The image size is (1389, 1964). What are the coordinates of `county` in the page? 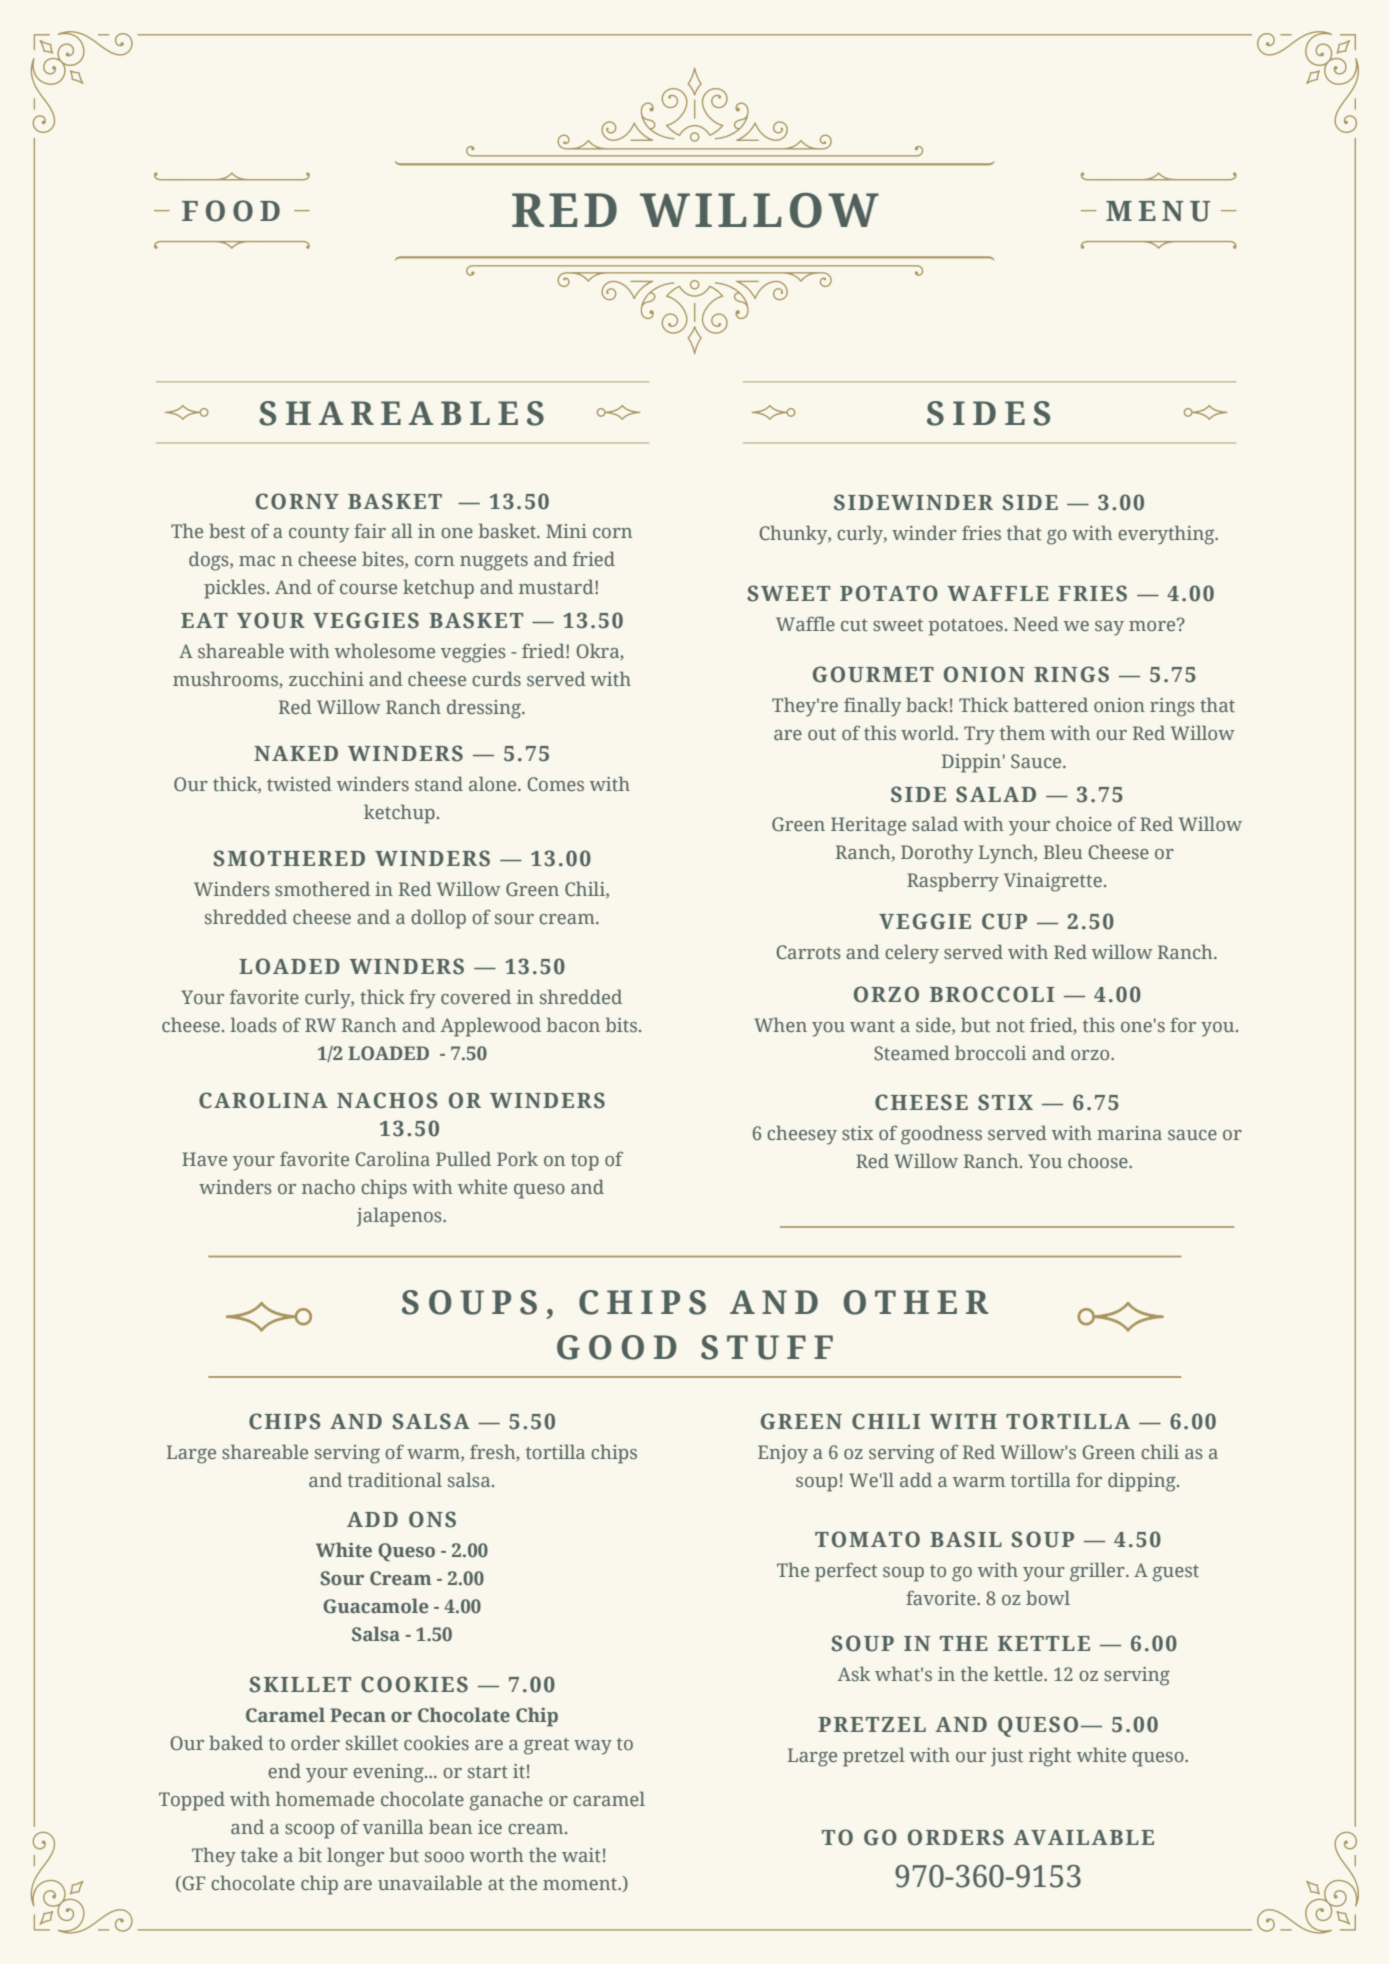 It's located at (319, 534).
